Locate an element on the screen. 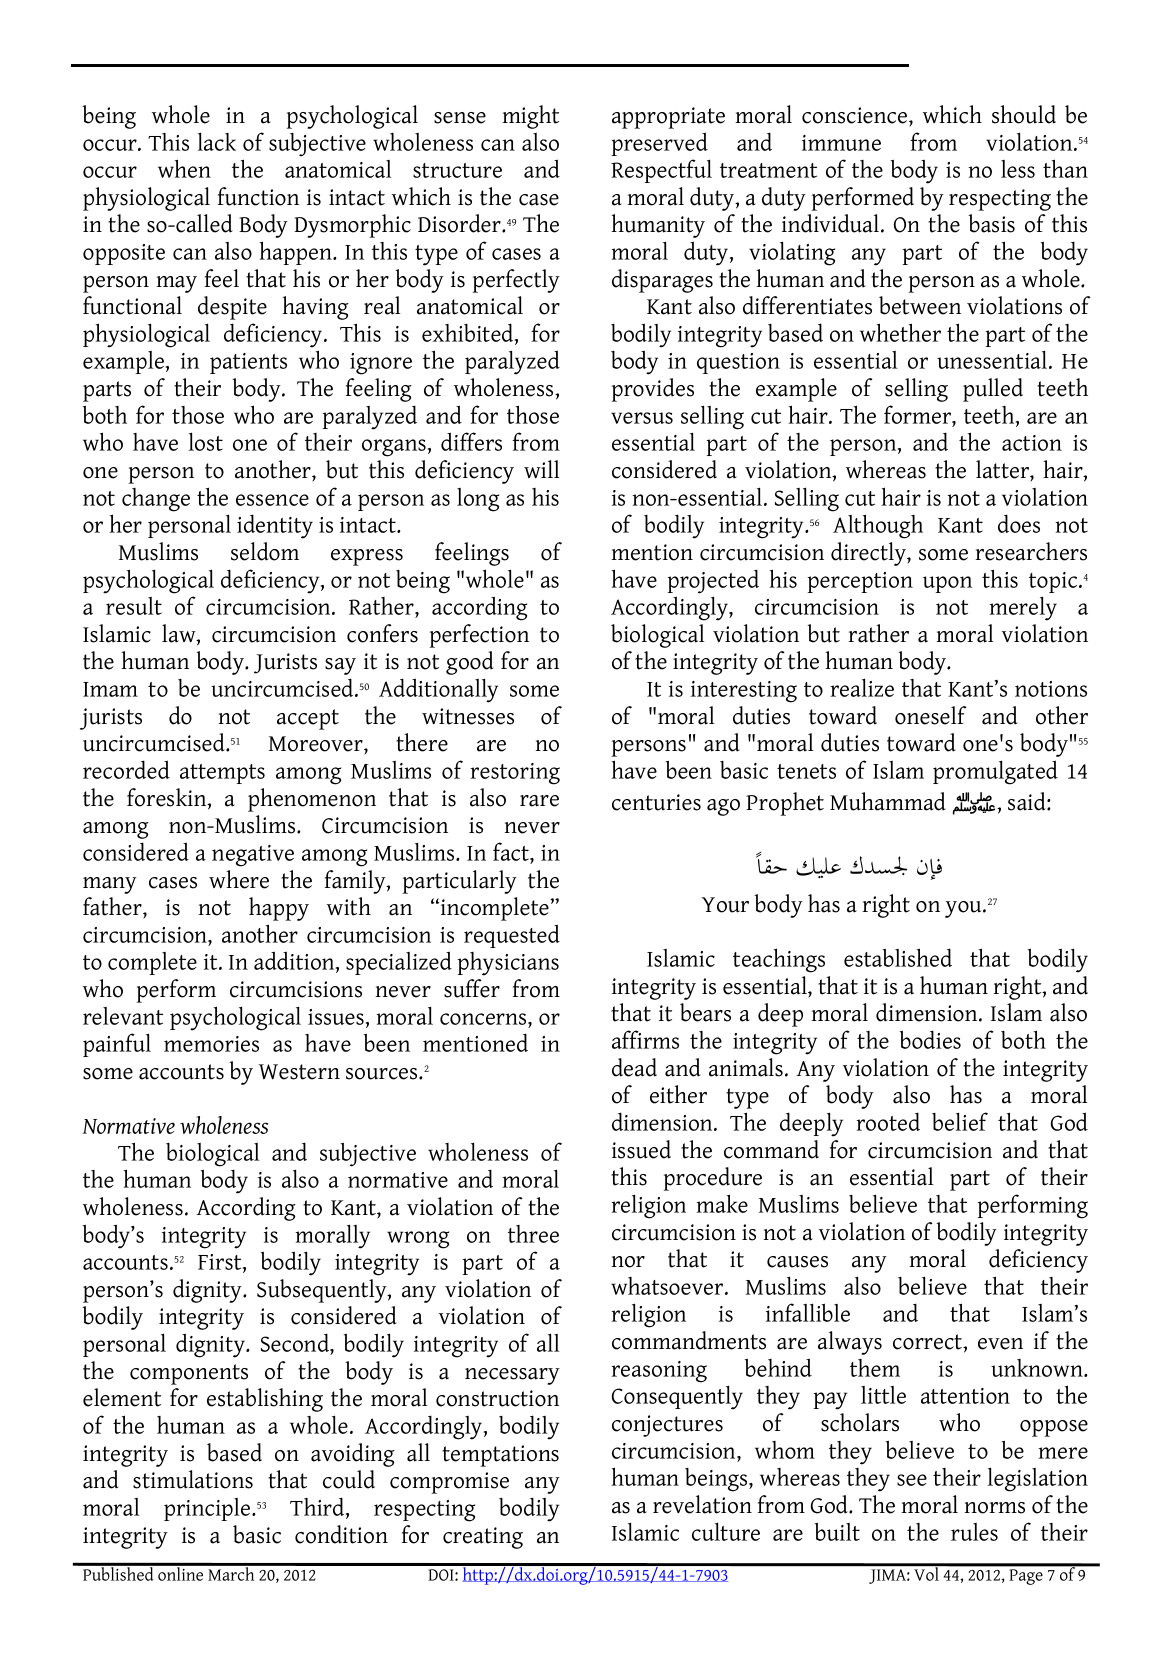  lack is located at coordinates (217, 141).
